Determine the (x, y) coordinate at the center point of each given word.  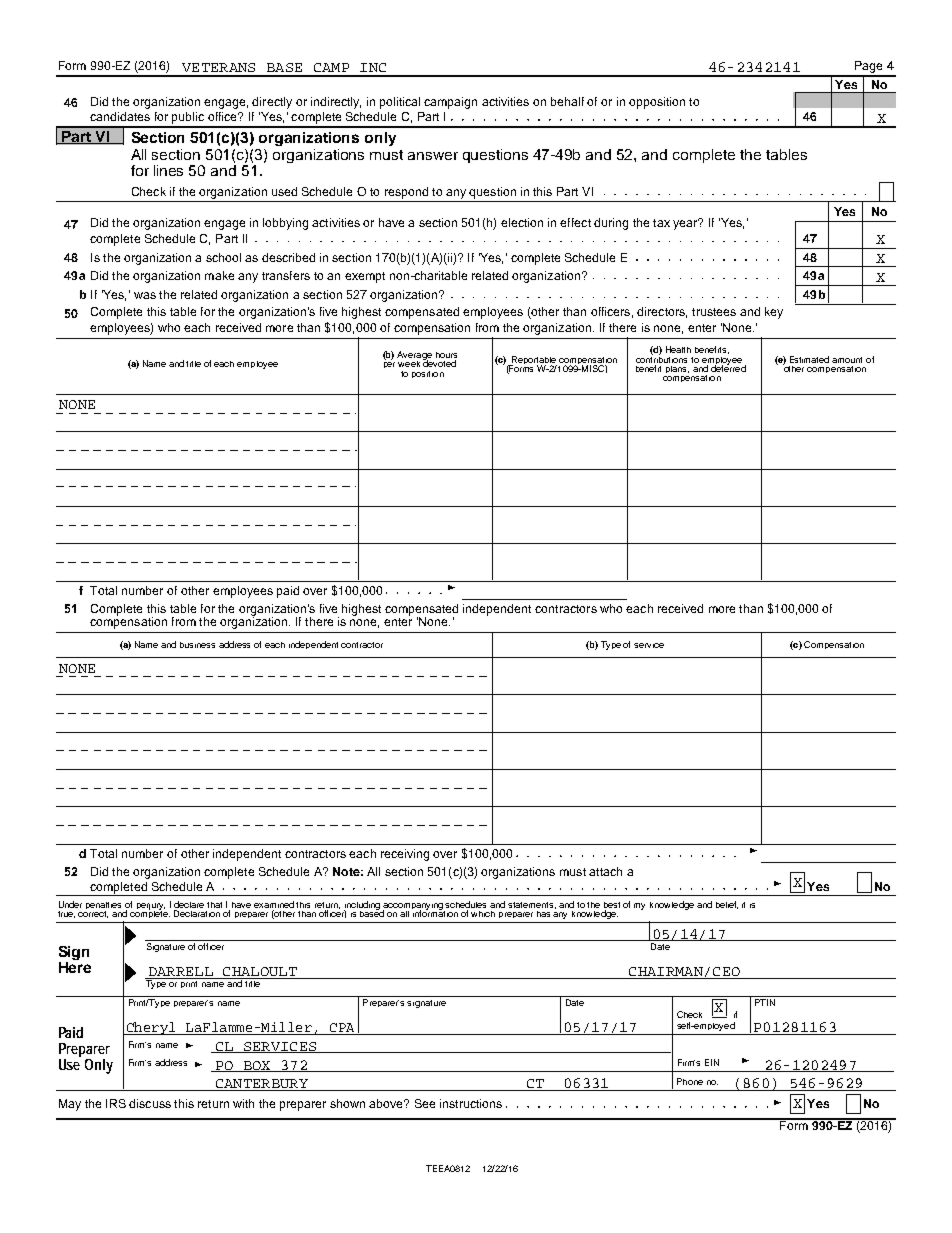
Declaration (197, 913)
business (197, 645)
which (483, 914)
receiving (405, 855)
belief (727, 905)
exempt (365, 277)
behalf (567, 101)
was (145, 295)
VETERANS (218, 67)
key (774, 313)
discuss (150, 1103)
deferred (728, 367)
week (409, 364)
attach (605, 871)
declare (189, 904)
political (400, 103)
